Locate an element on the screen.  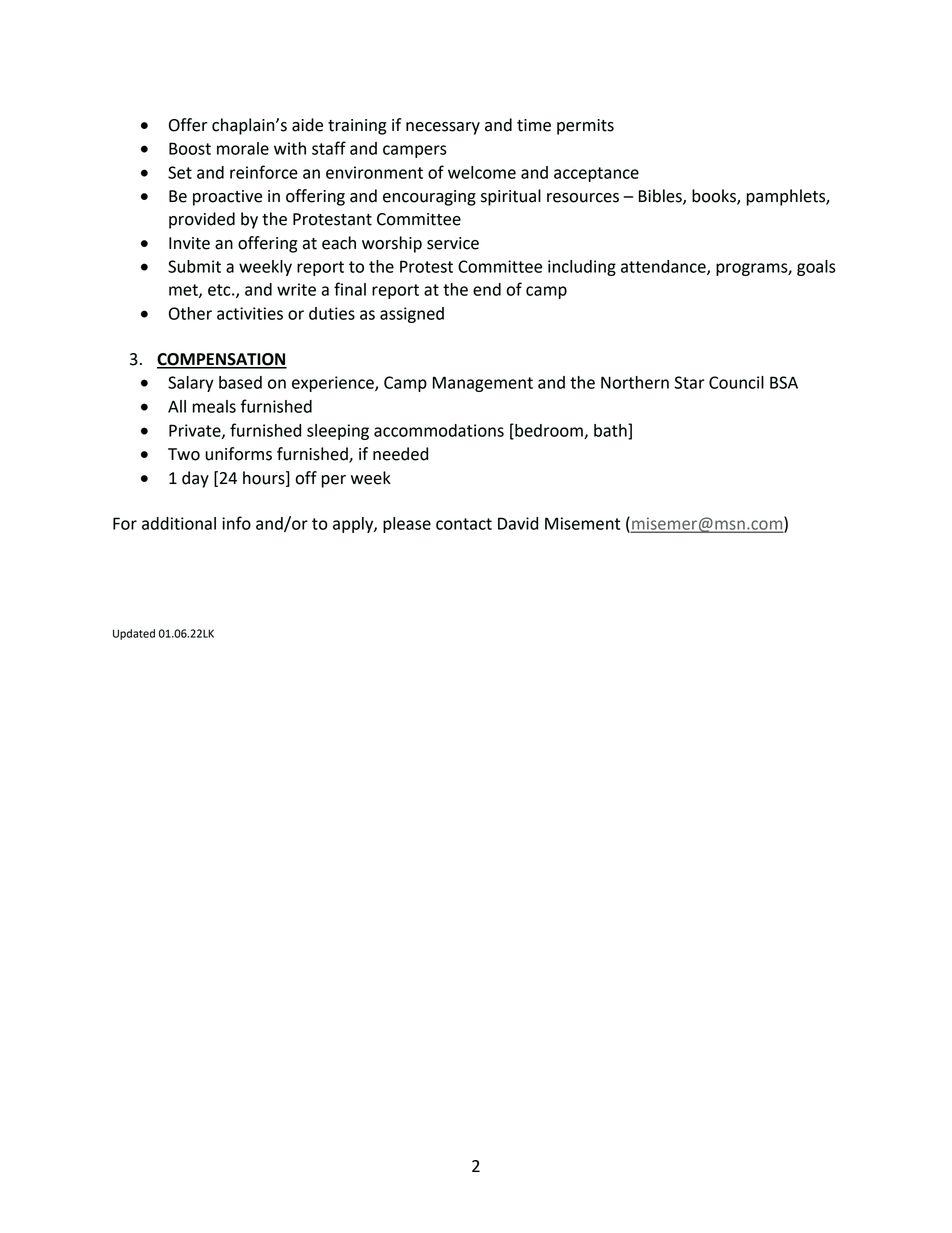
Council is located at coordinates (736, 382).
